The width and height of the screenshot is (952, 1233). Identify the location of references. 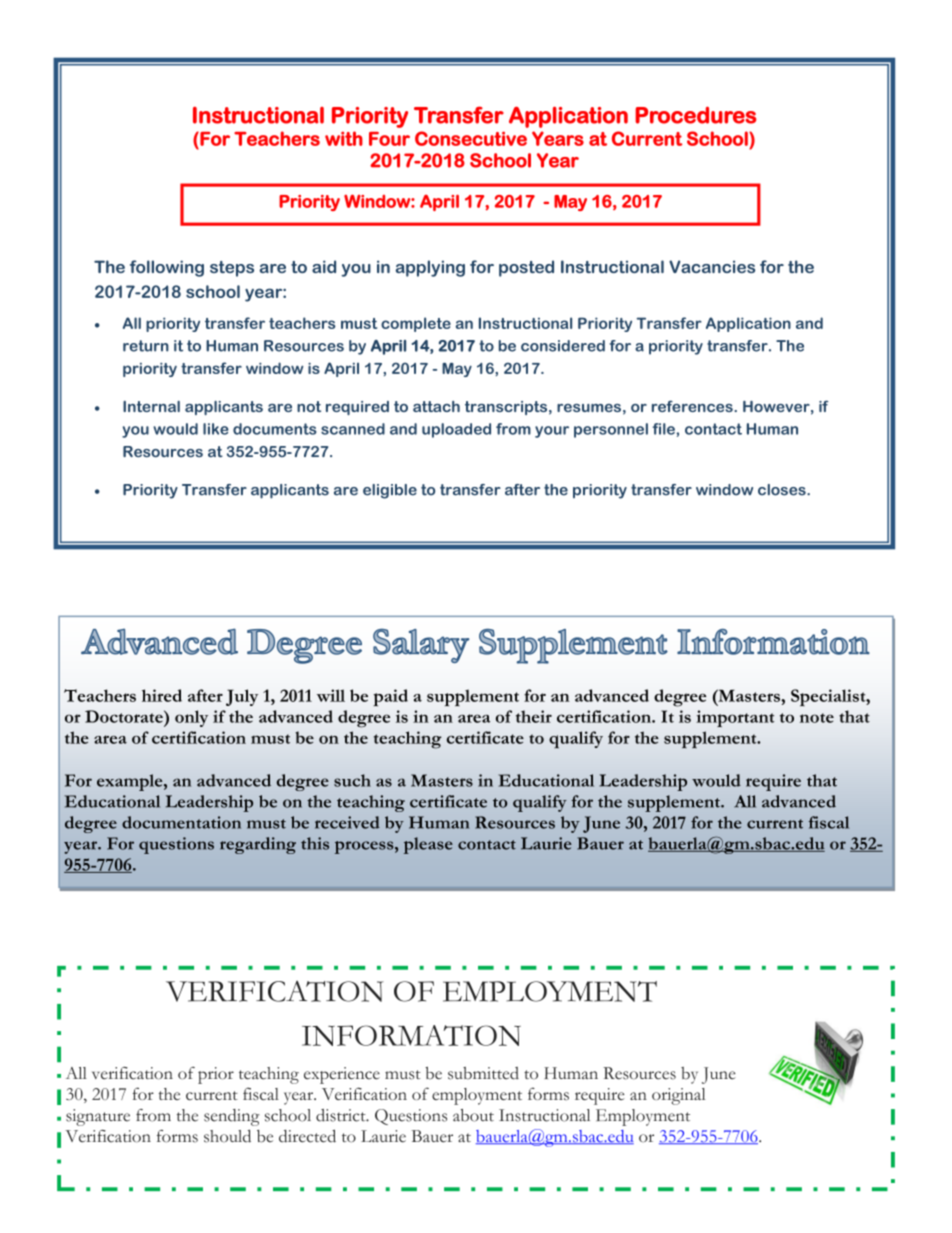
(693, 406).
